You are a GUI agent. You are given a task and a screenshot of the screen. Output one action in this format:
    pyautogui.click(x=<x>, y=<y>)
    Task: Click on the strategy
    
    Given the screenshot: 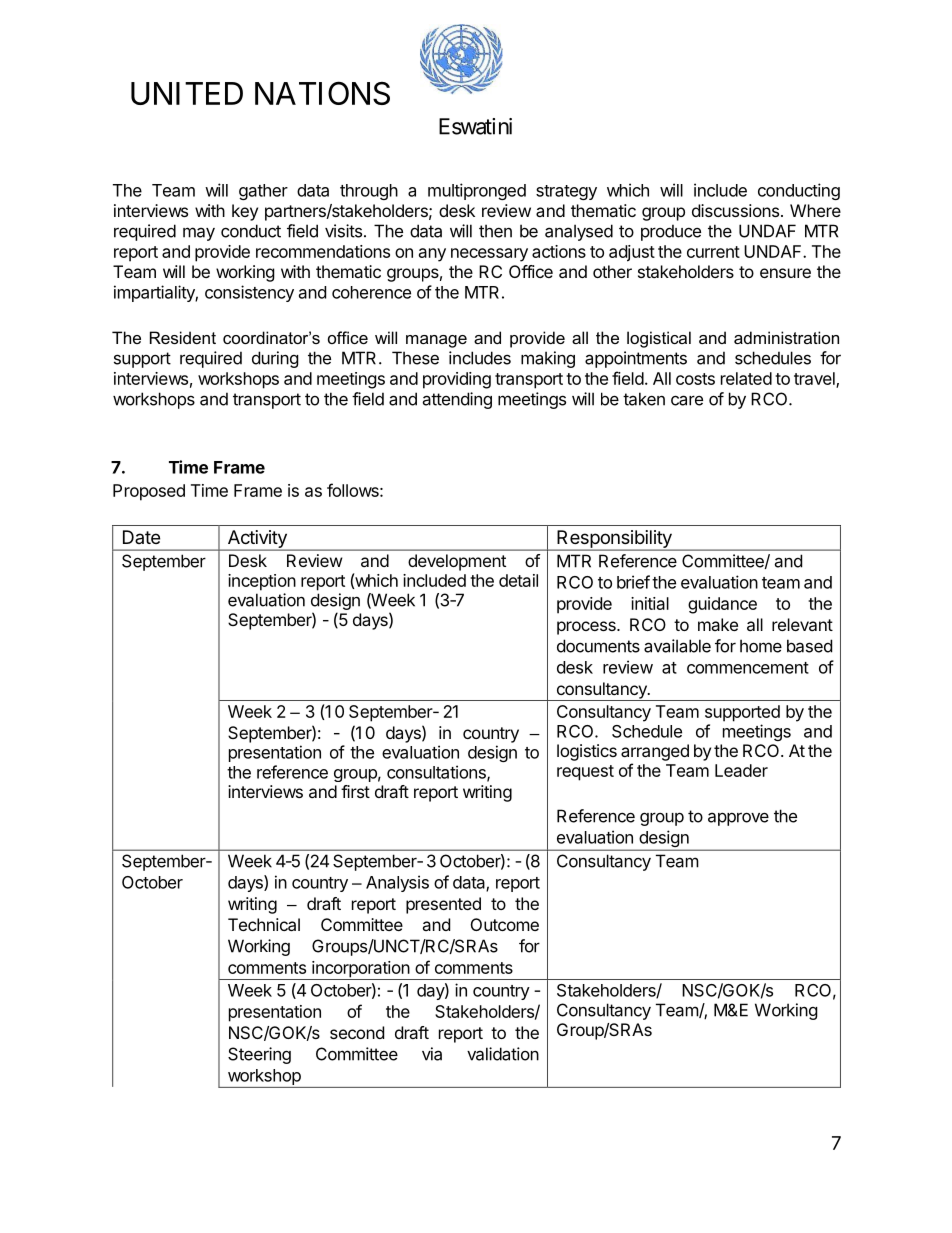 What is the action you would take?
    pyautogui.click(x=566, y=192)
